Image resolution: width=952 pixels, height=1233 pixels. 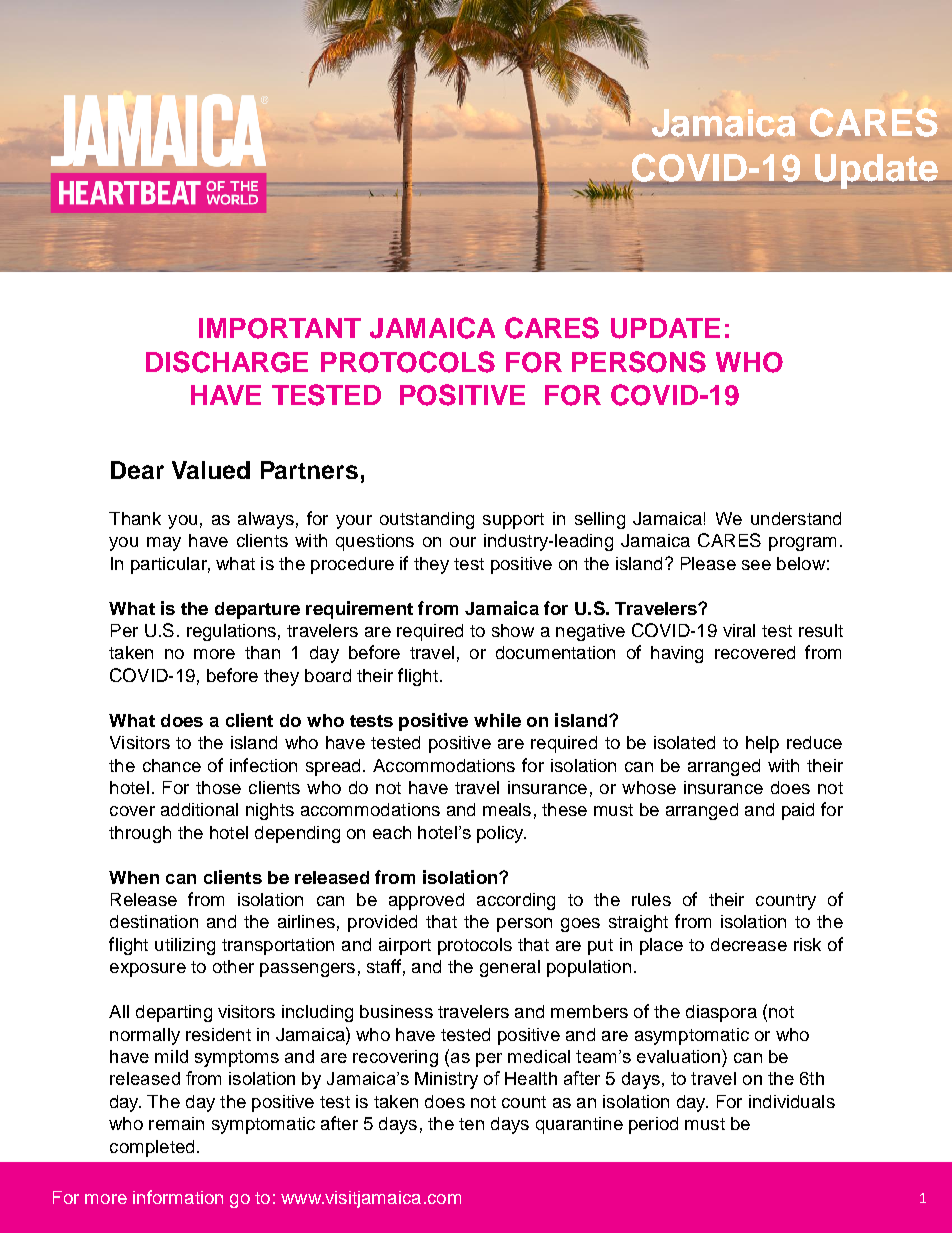 What do you see at coordinates (471, 1124) in the screenshot?
I see `ten` at bounding box center [471, 1124].
